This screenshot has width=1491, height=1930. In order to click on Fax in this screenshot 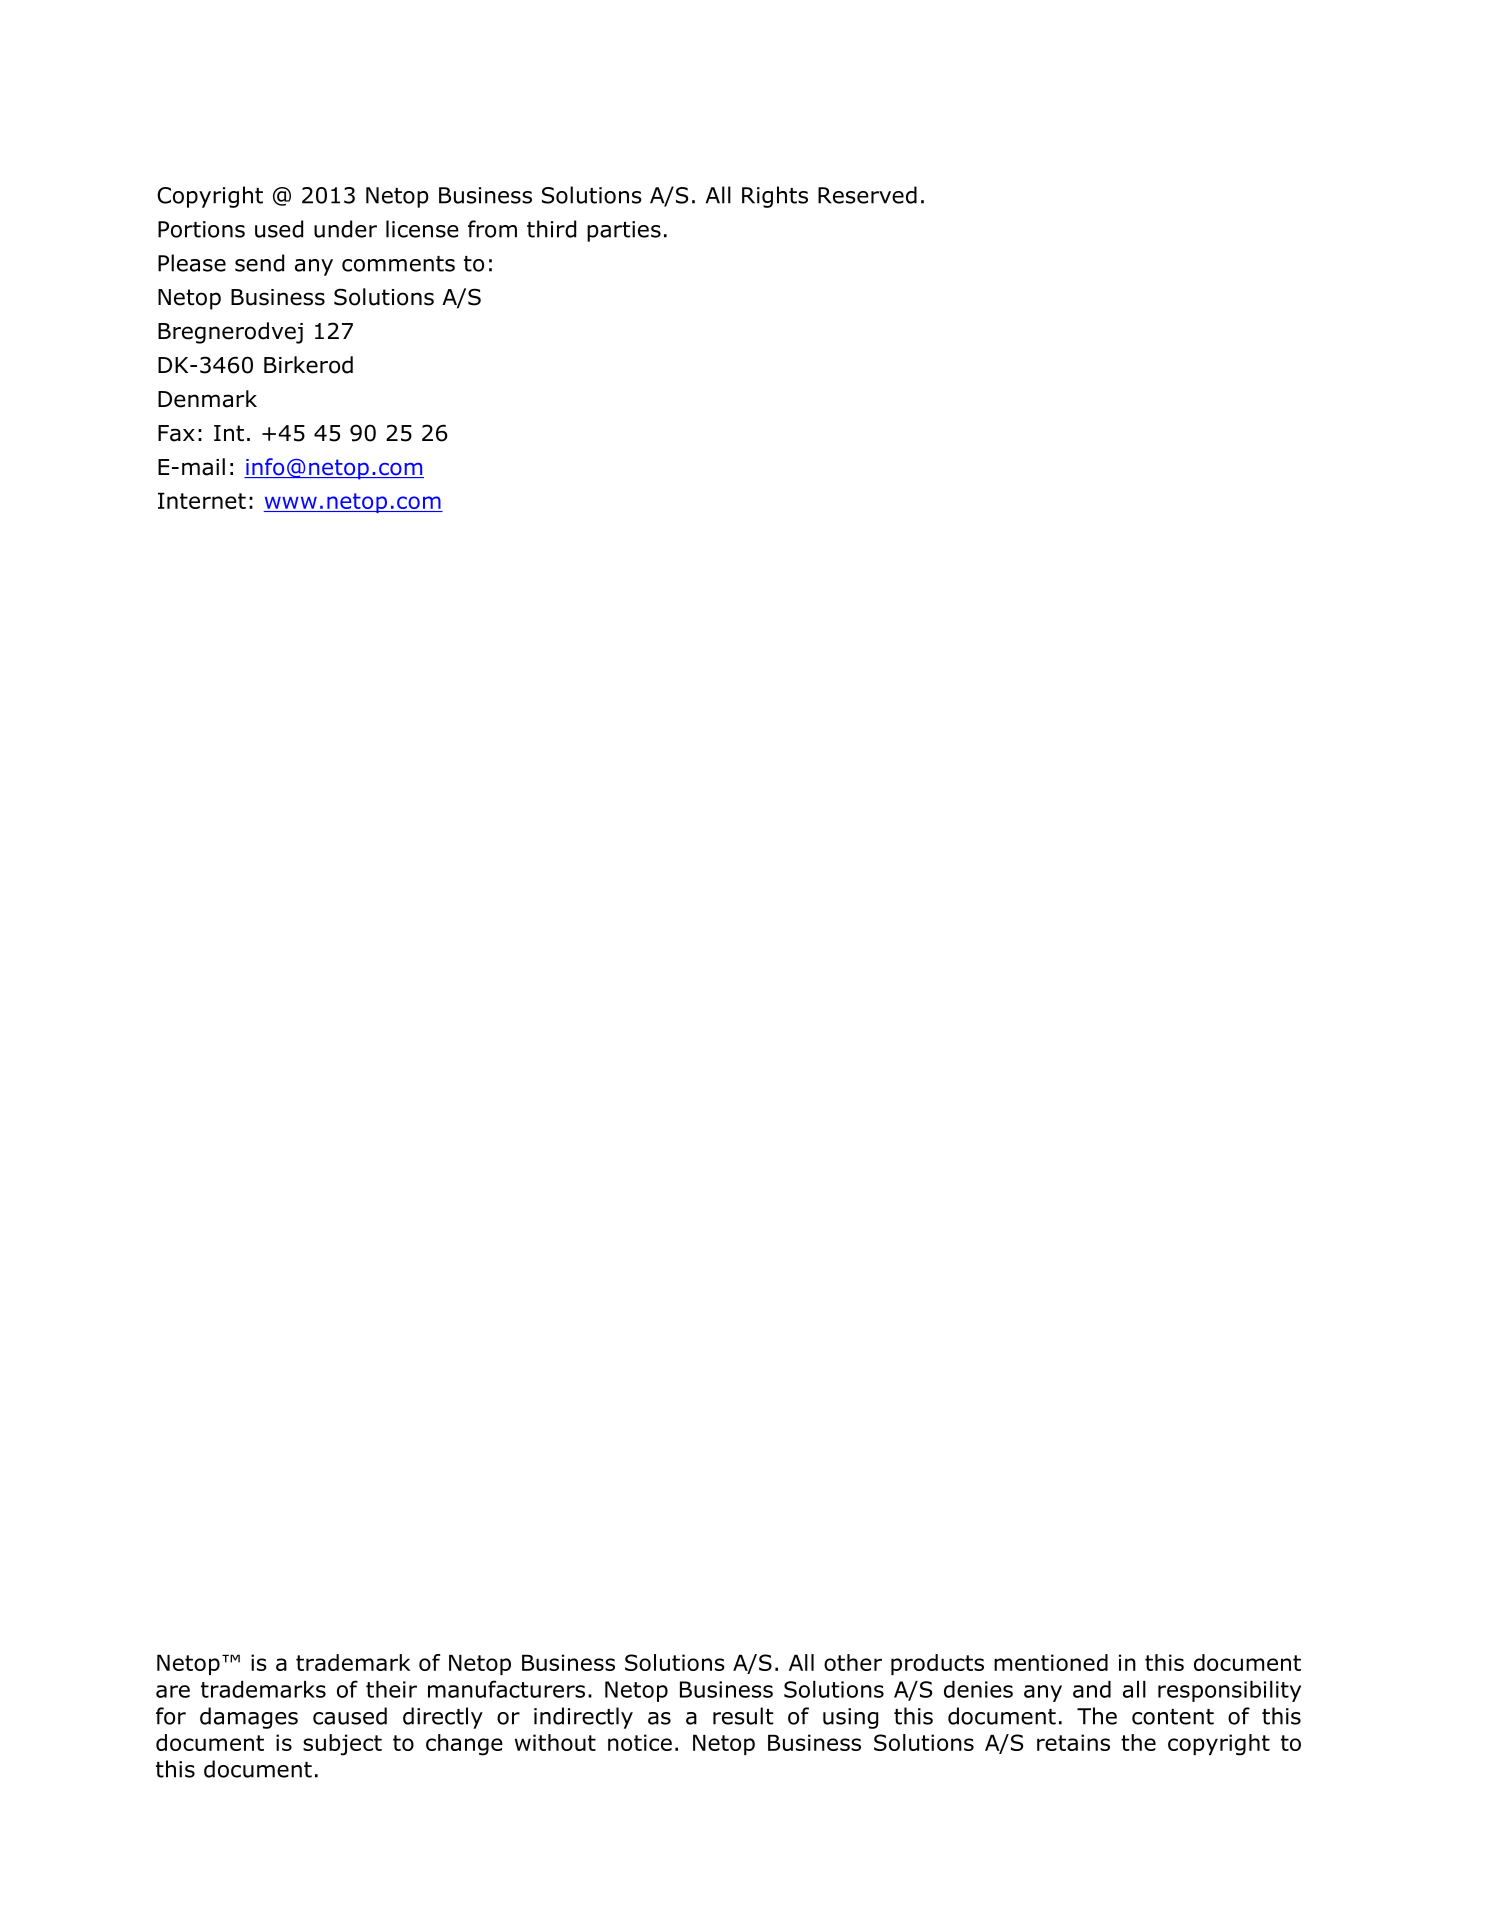, I will do `click(176, 433)`.
